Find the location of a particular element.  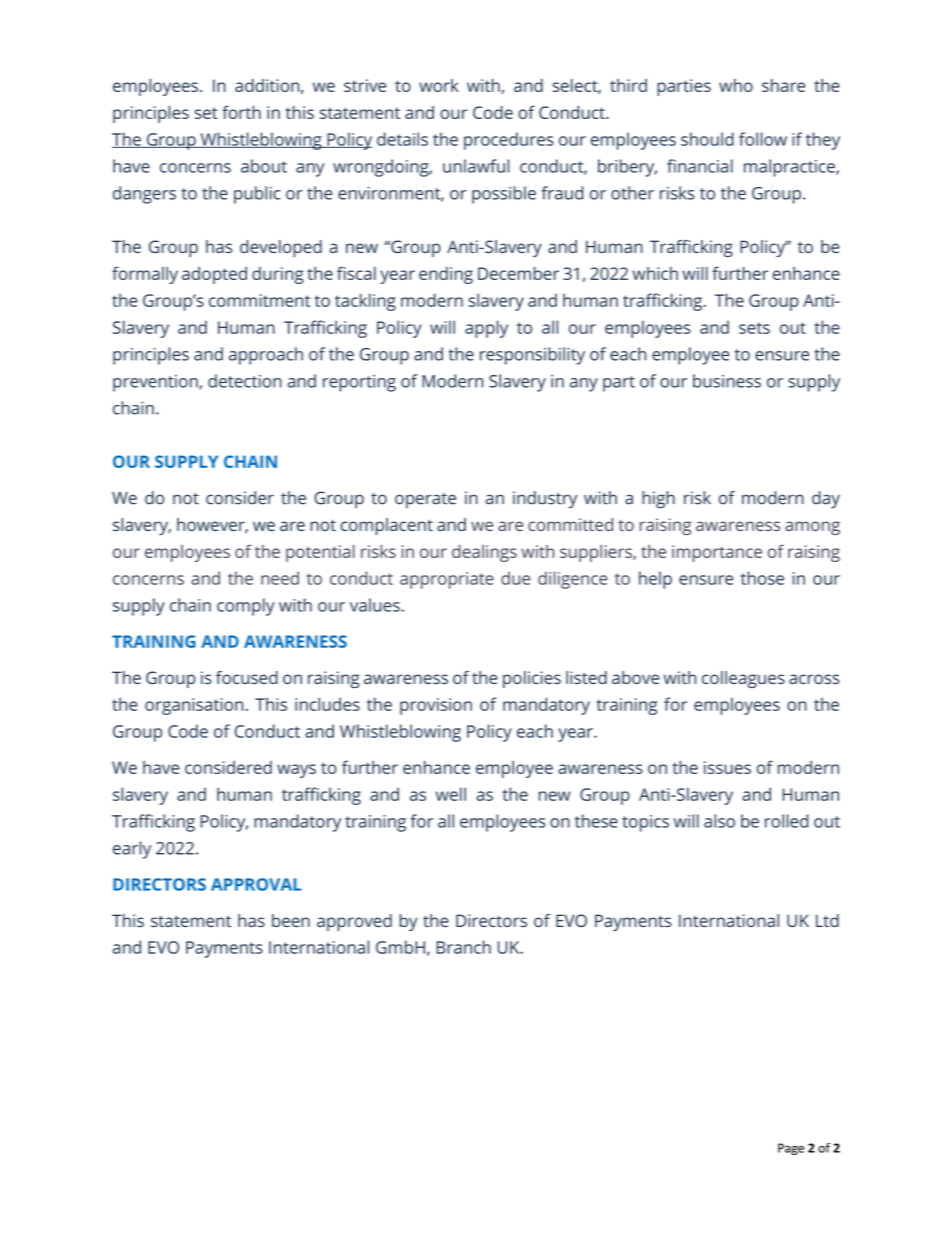

follow is located at coordinates (763, 139).
